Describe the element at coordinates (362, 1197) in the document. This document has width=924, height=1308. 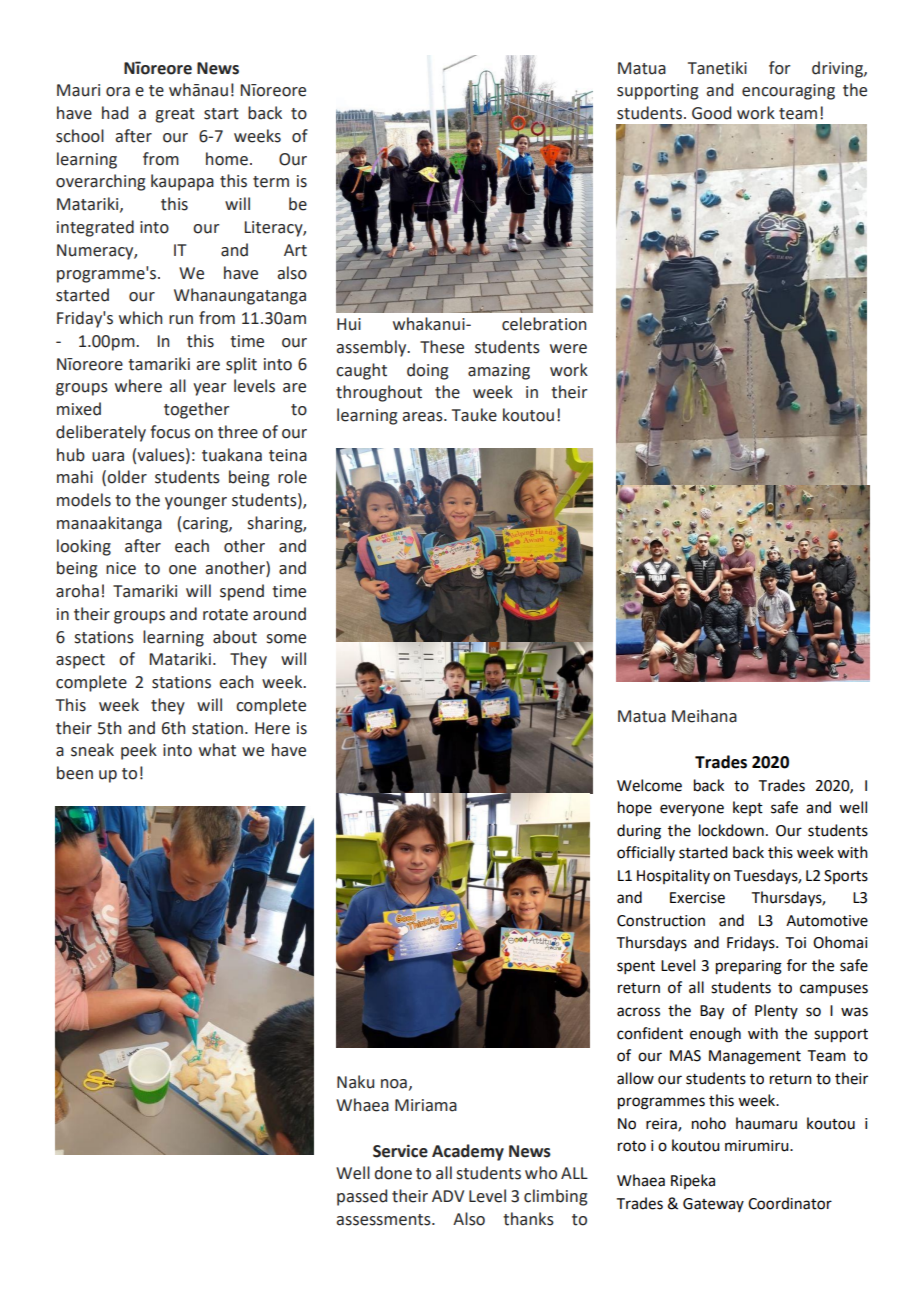
I see `passed` at that location.
